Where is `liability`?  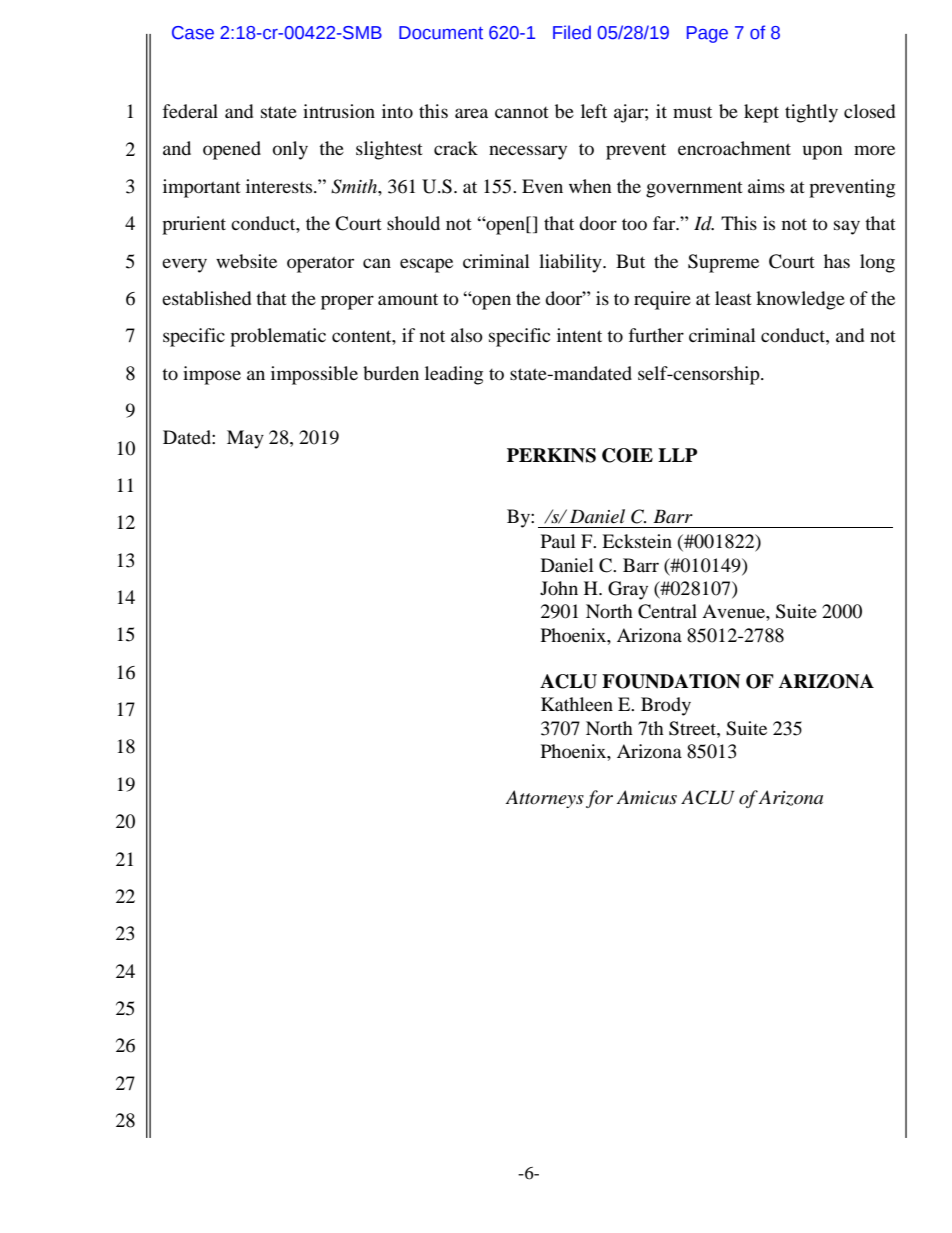
liability is located at coordinates (571, 263).
